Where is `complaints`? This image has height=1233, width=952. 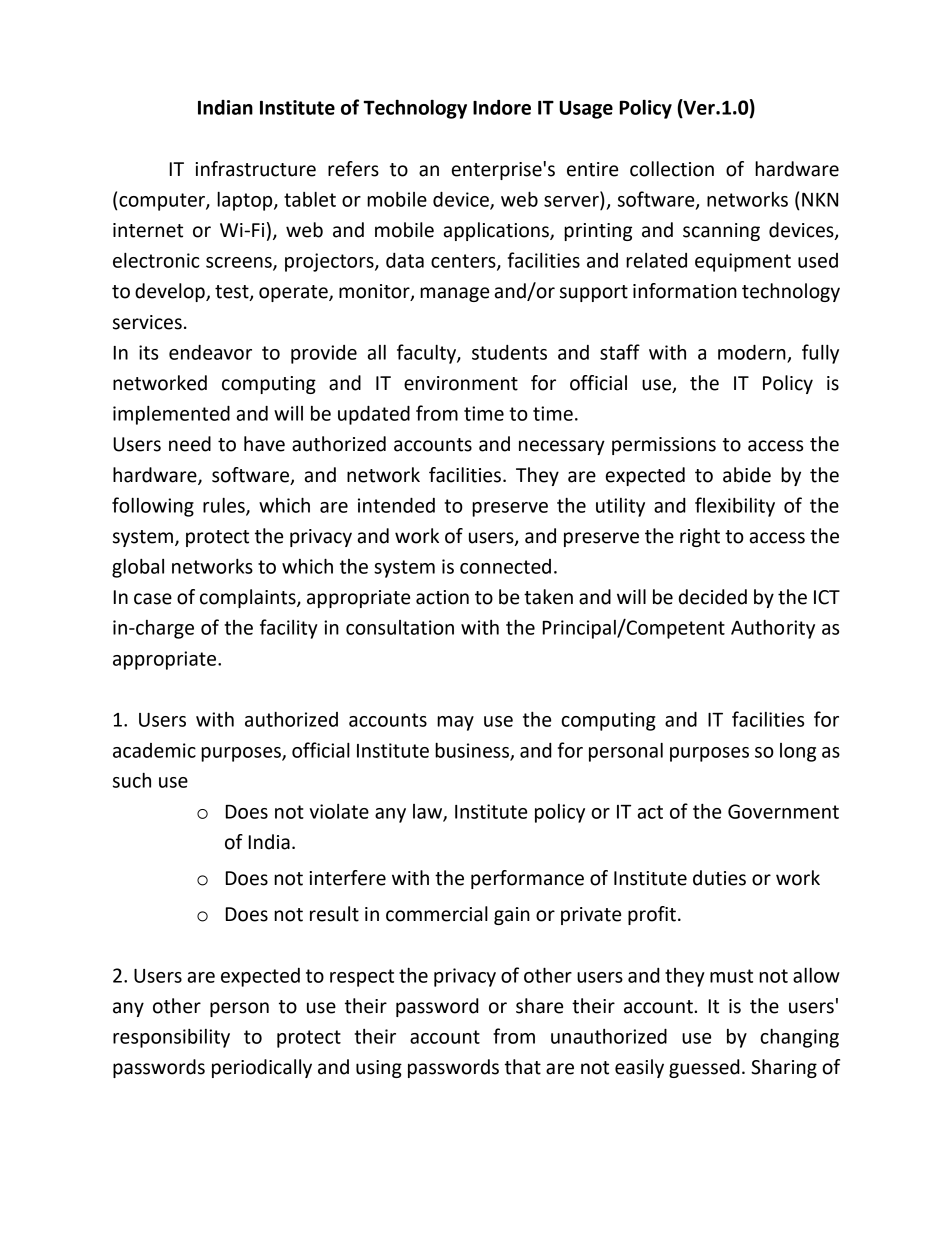
complaints is located at coordinates (249, 598).
